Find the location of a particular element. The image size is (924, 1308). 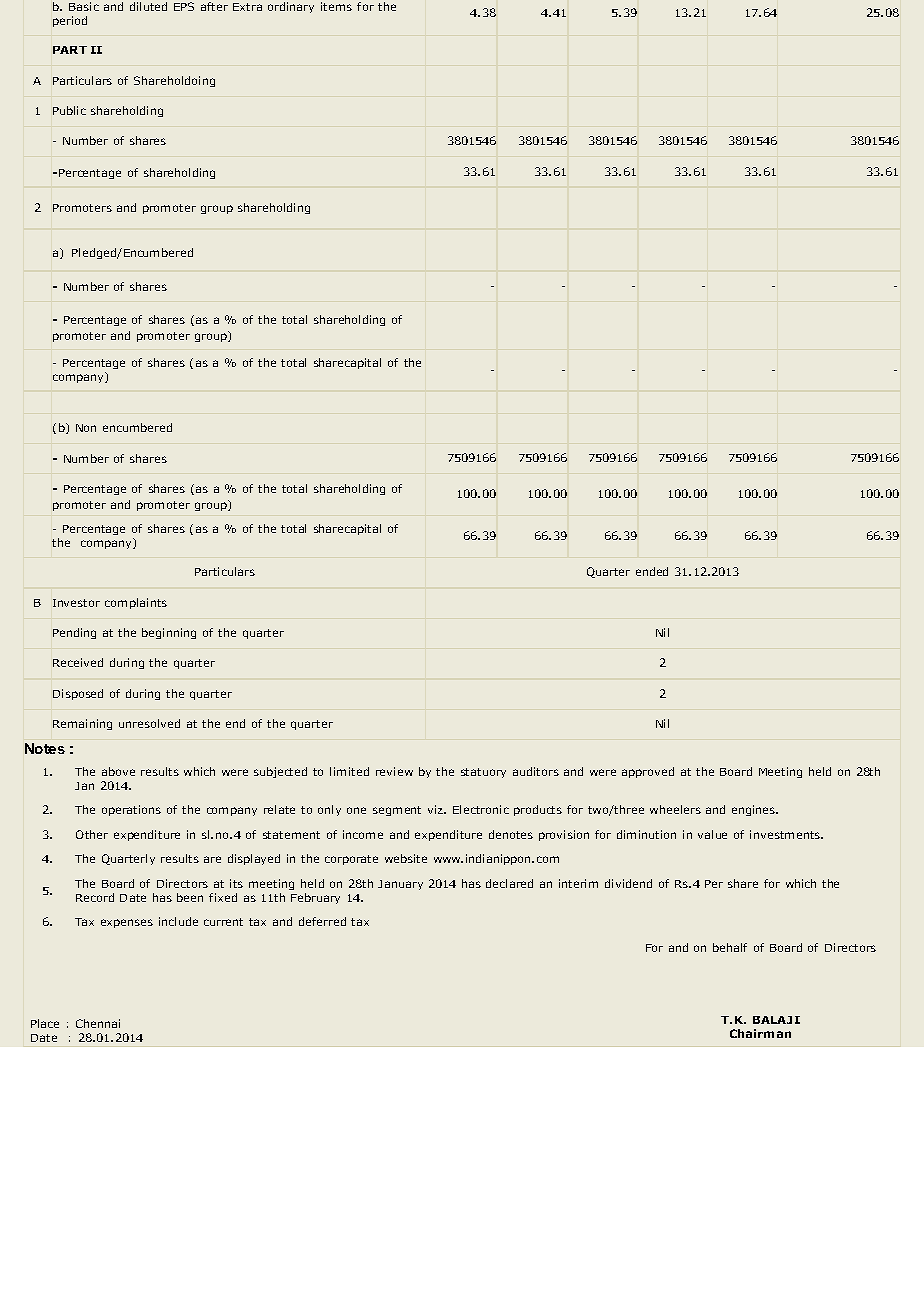

deferred is located at coordinates (322, 921).
